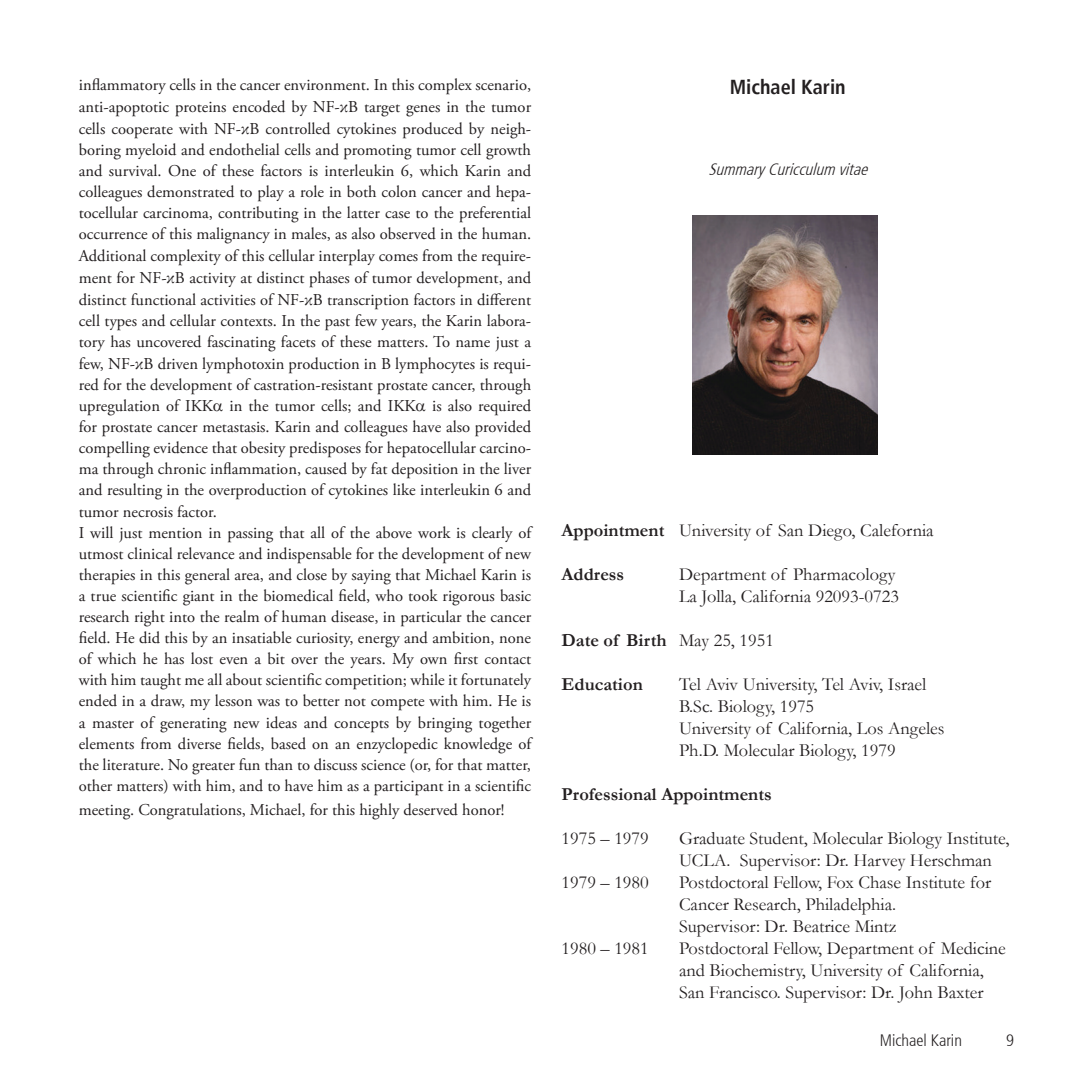  Describe the element at coordinates (495, 214) in the screenshot. I see `preferential` at that location.
